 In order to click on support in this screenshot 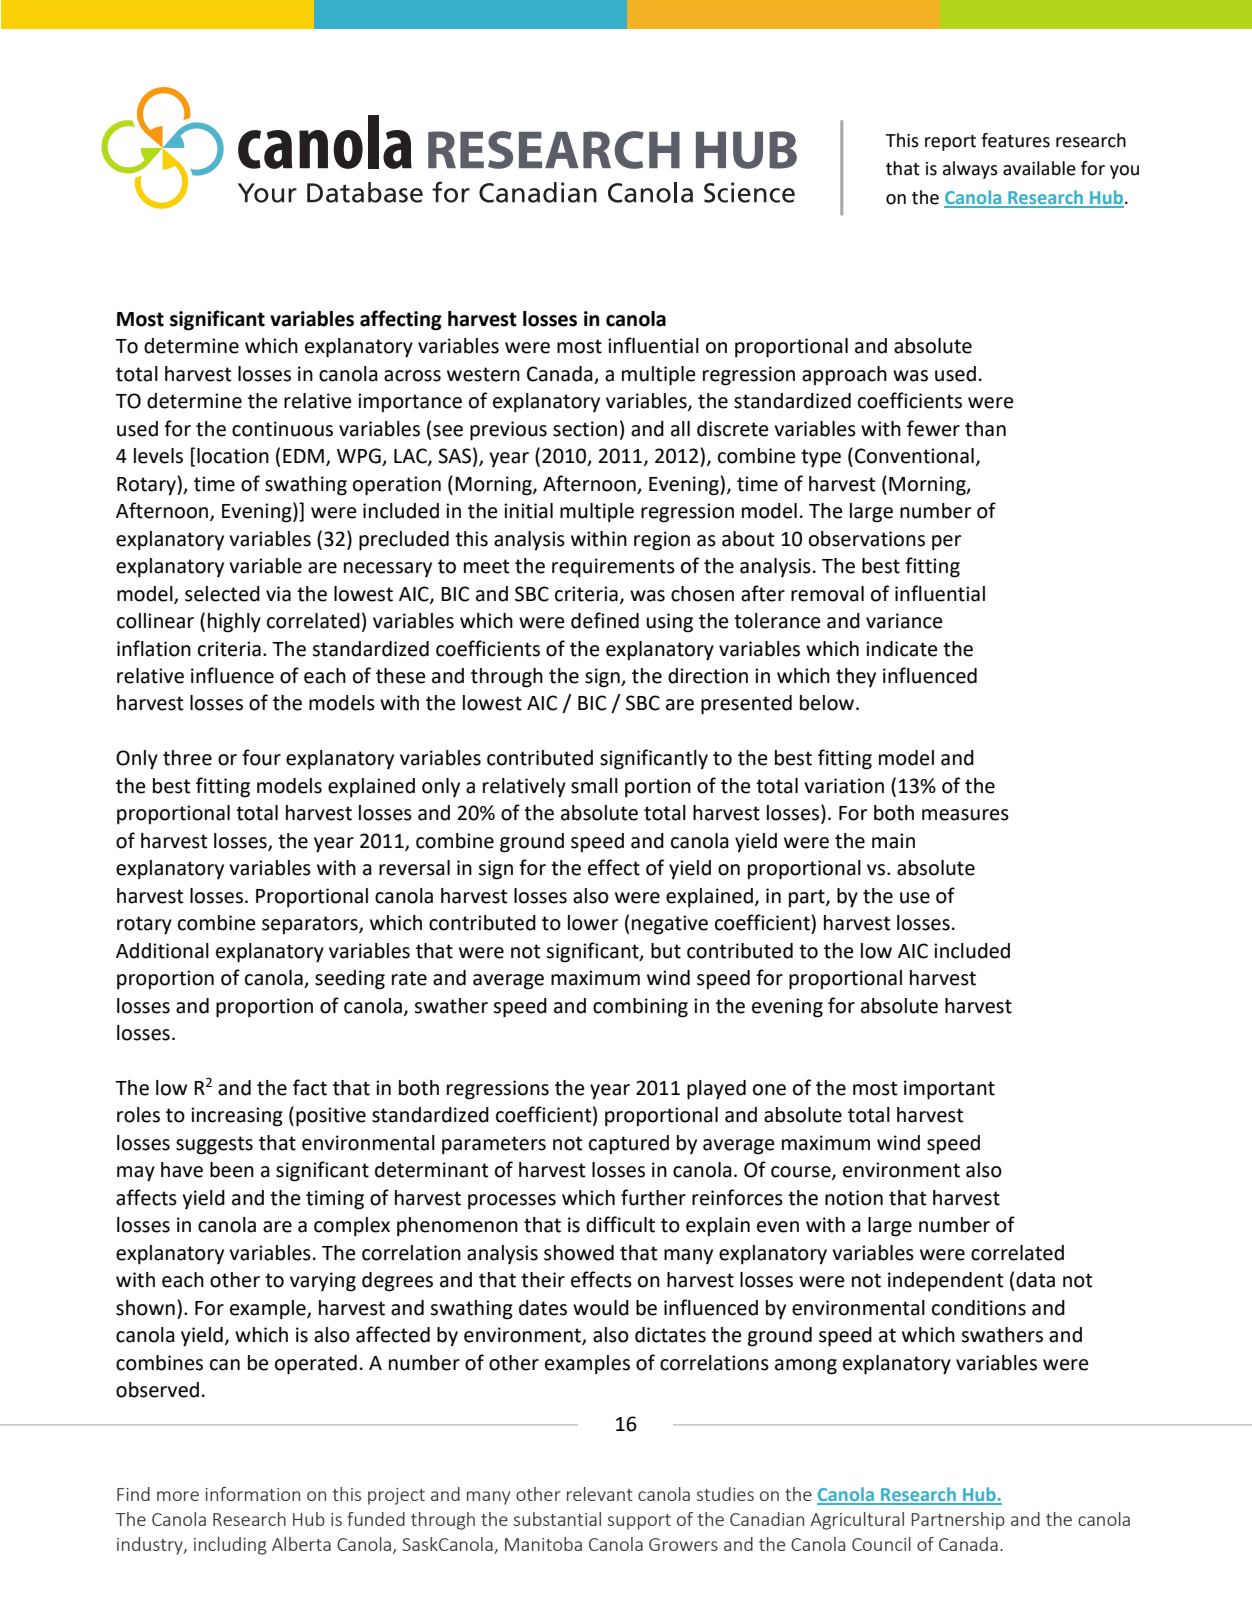, I will do `click(639, 1522)`.
